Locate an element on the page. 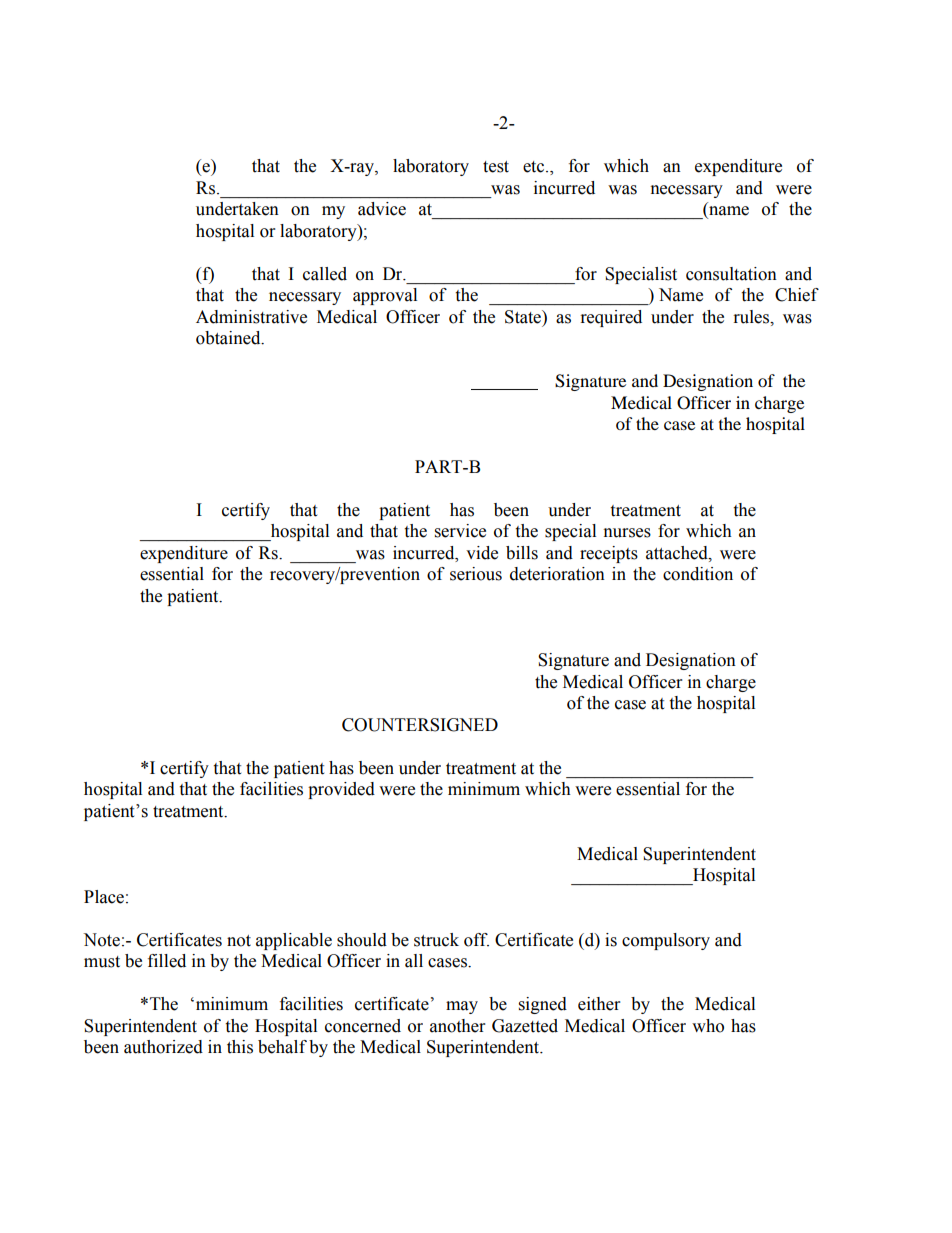 The image size is (952, 1233). who is located at coordinates (708, 1026).
